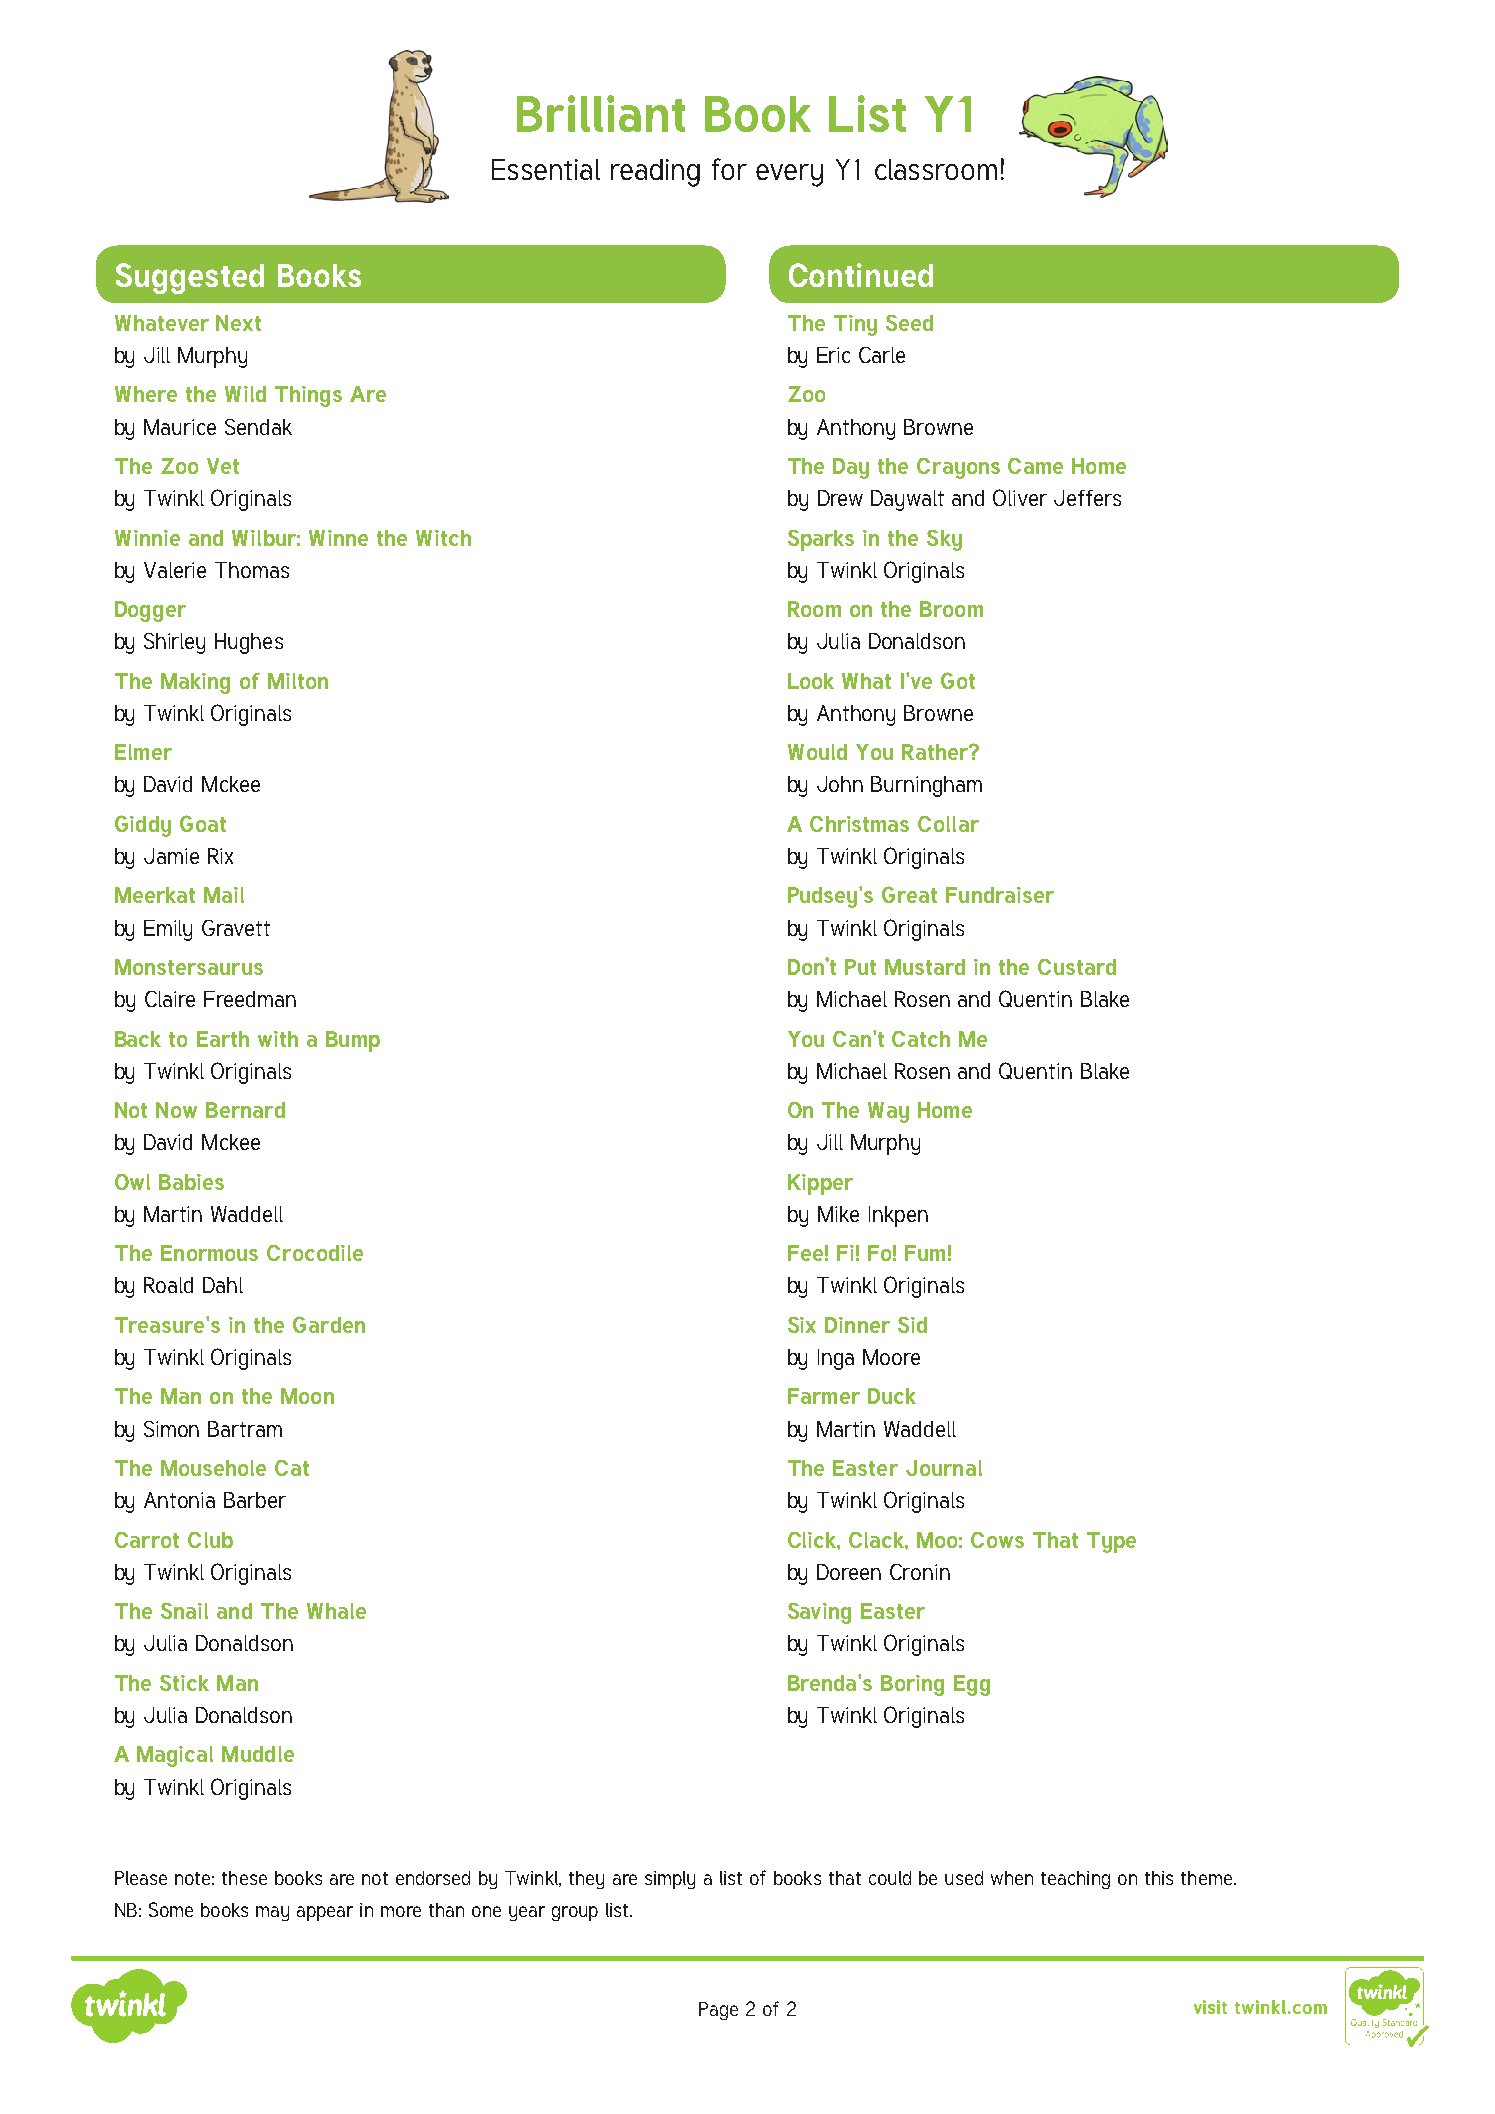 Image resolution: width=1495 pixels, height=2114 pixels. I want to click on Barber, so click(255, 1500).
